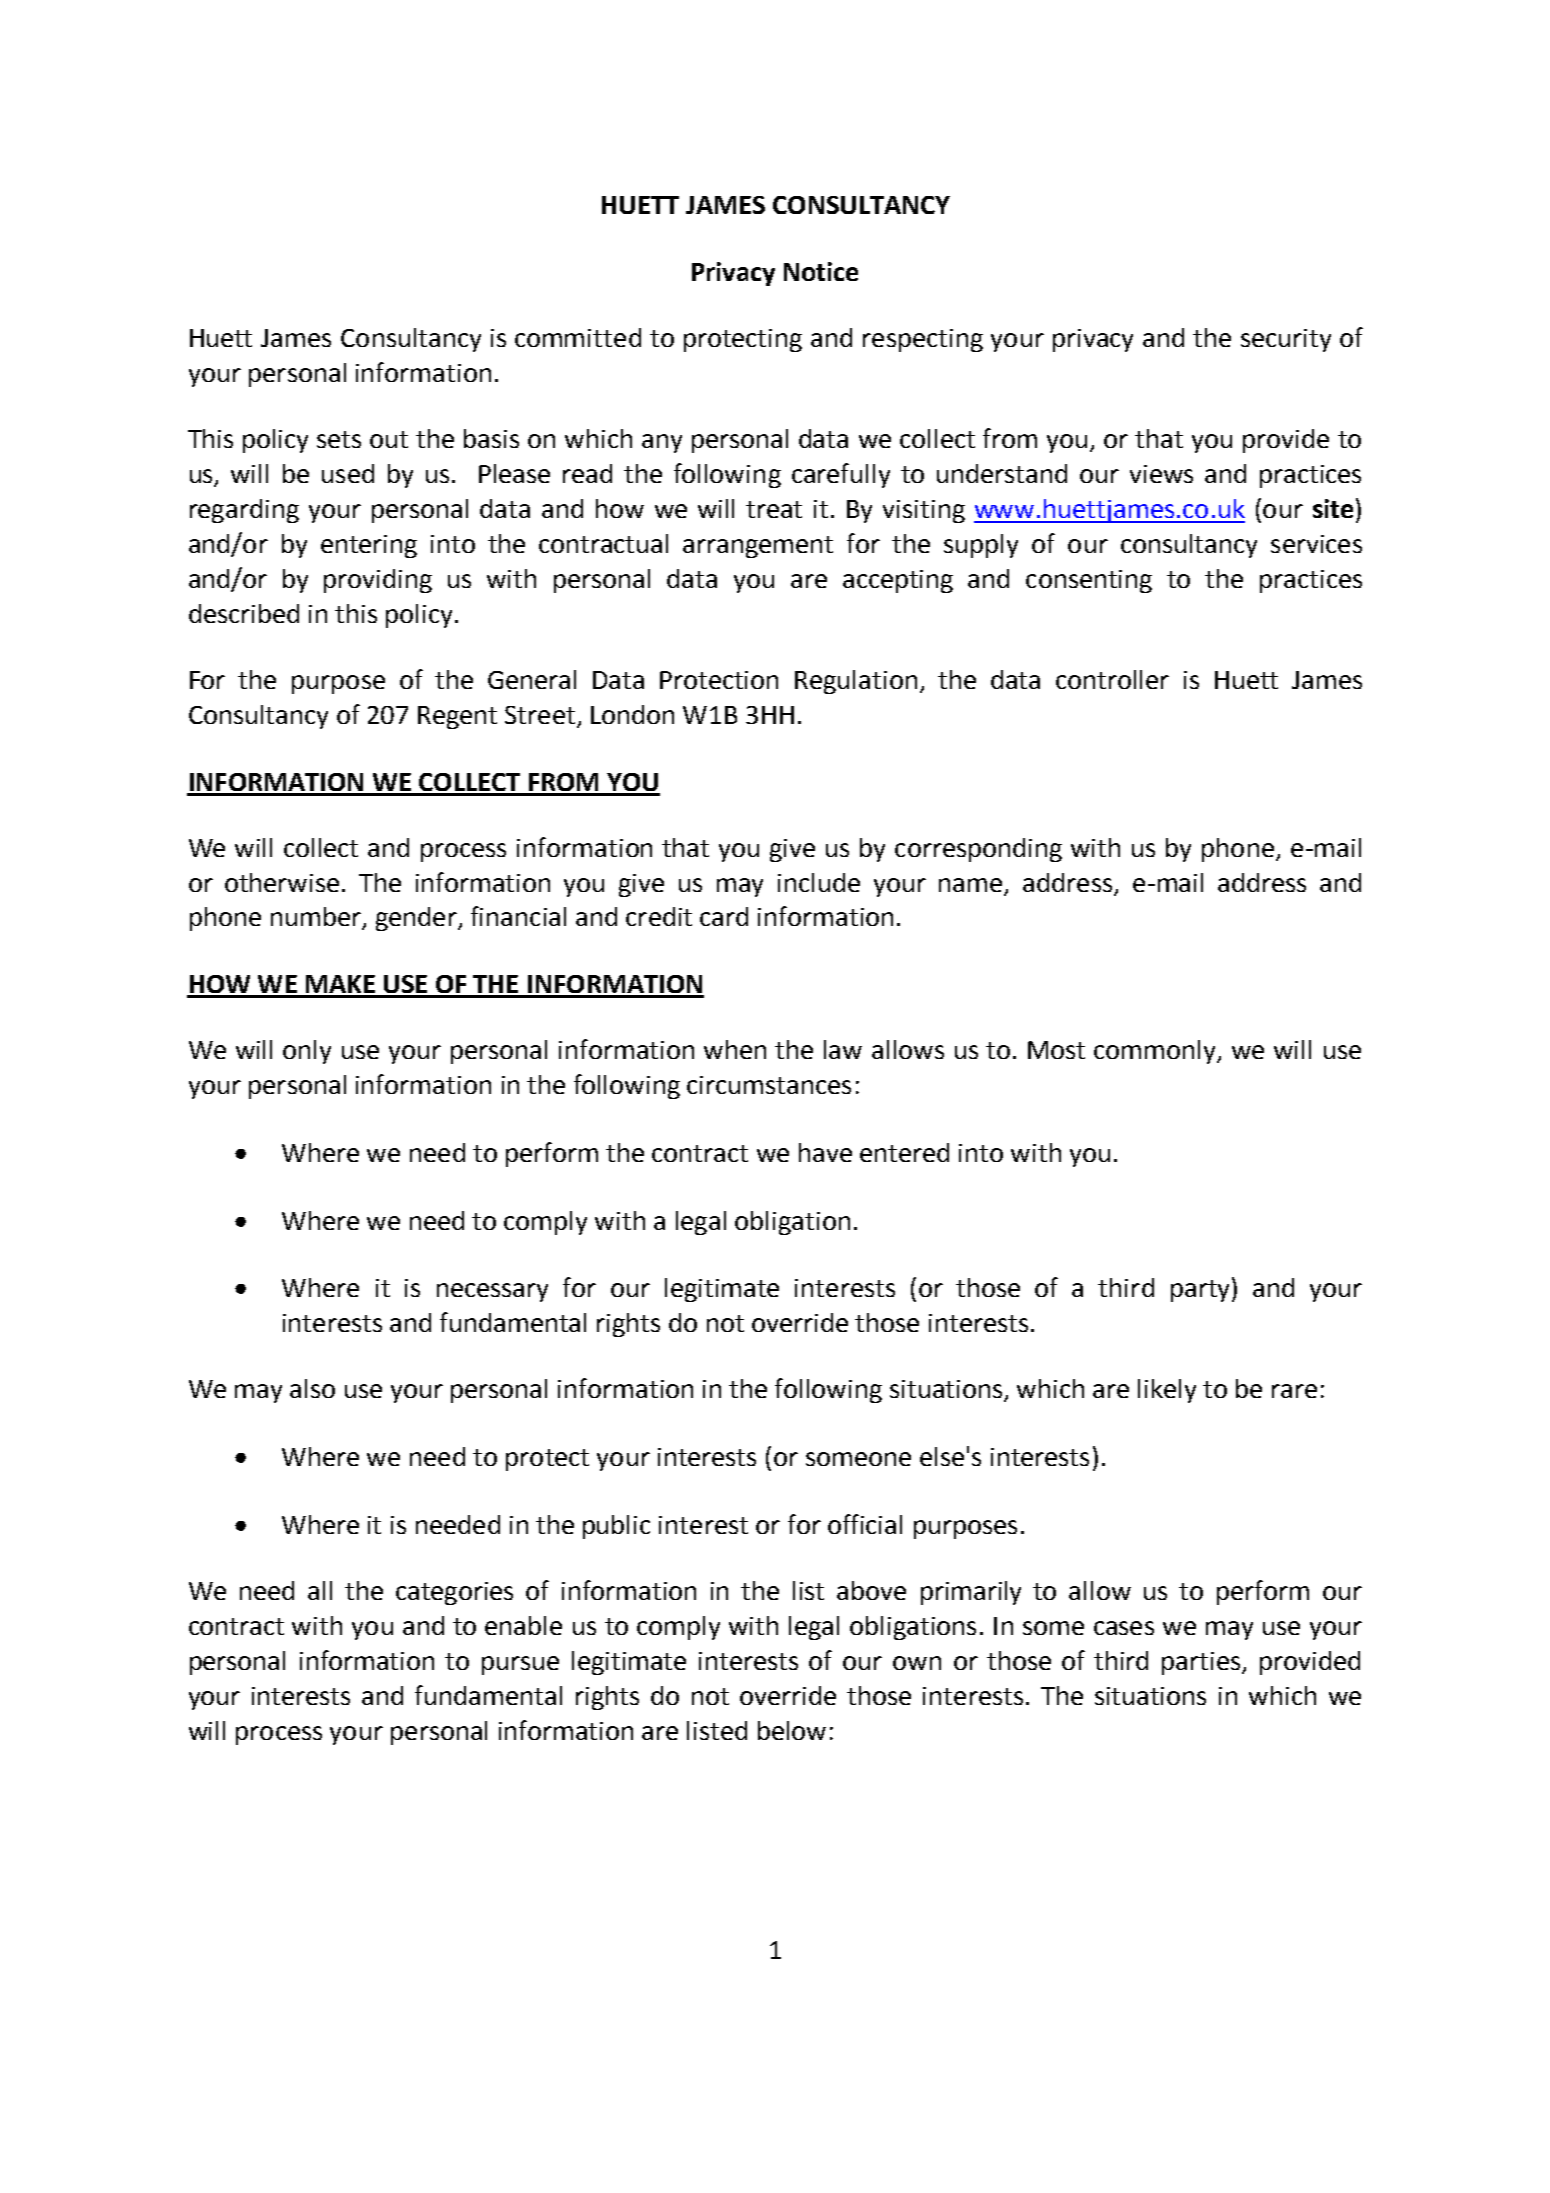 The image size is (1550, 2193). What do you see at coordinates (1167, 1391) in the screenshot?
I see `likely` at bounding box center [1167, 1391].
